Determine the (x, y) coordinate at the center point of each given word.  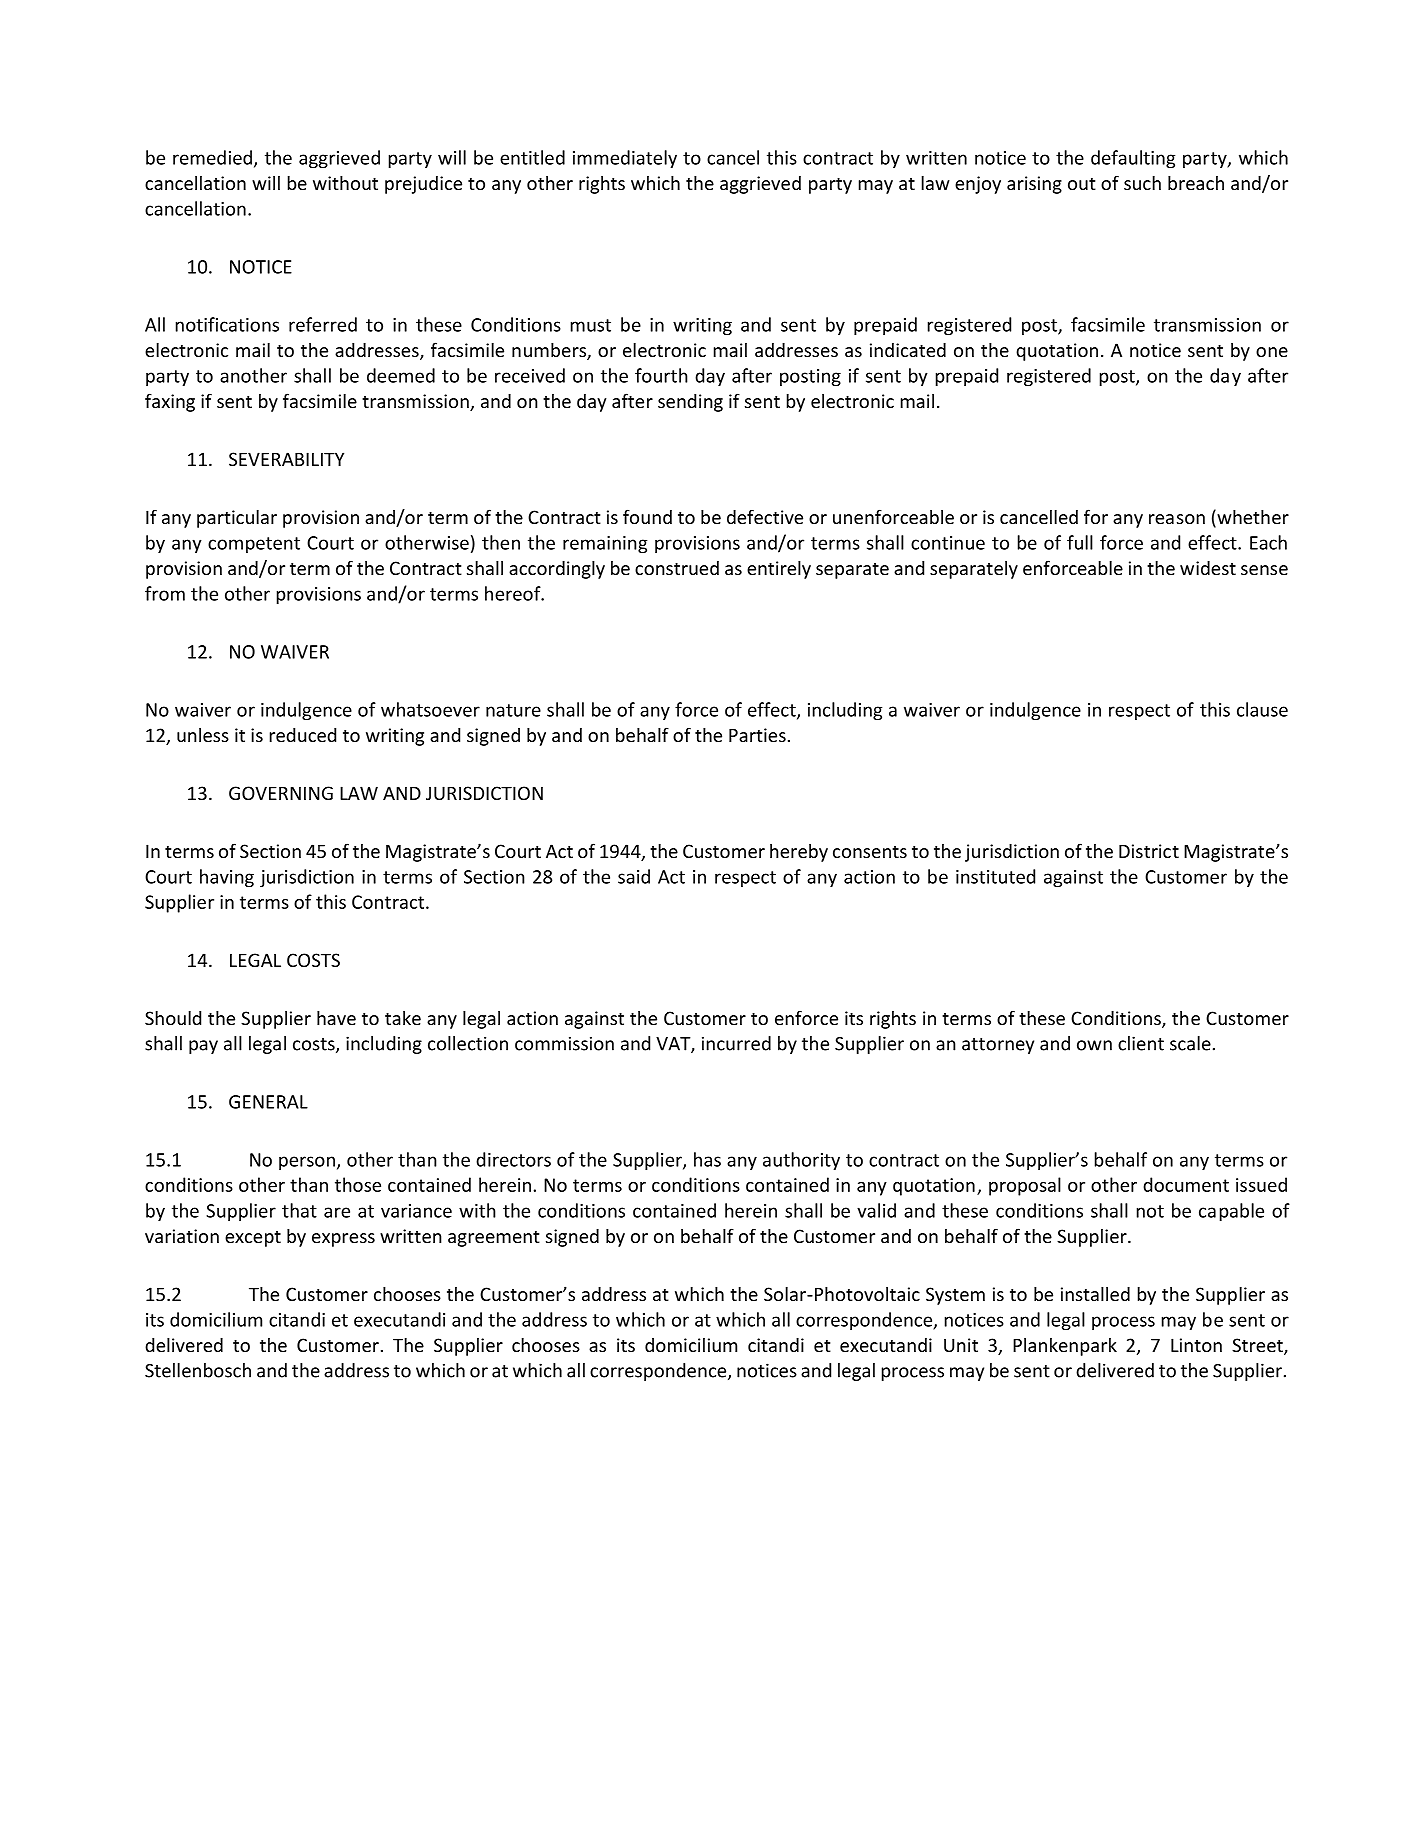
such (1142, 183)
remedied (212, 157)
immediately (625, 159)
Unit (961, 1345)
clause (1262, 709)
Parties (757, 735)
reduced (303, 735)
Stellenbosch (198, 1370)
